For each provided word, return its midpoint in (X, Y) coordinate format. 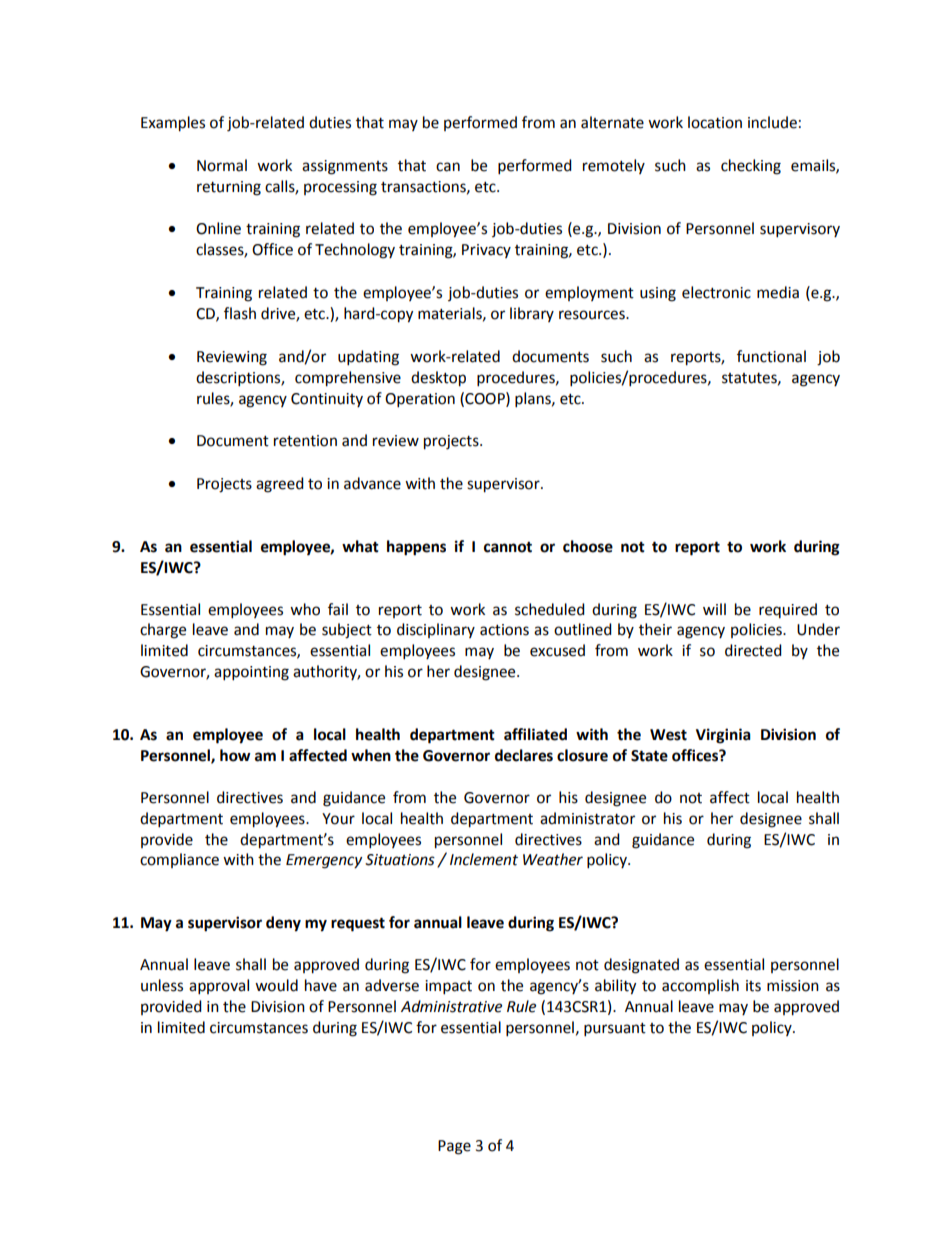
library (532, 314)
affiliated (535, 734)
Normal (222, 165)
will (714, 609)
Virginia (723, 736)
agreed (280, 485)
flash (240, 313)
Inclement (484, 859)
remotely (614, 166)
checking (751, 167)
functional (771, 356)
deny (283, 924)
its (753, 986)
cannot (508, 547)
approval (219, 987)
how (235, 755)
